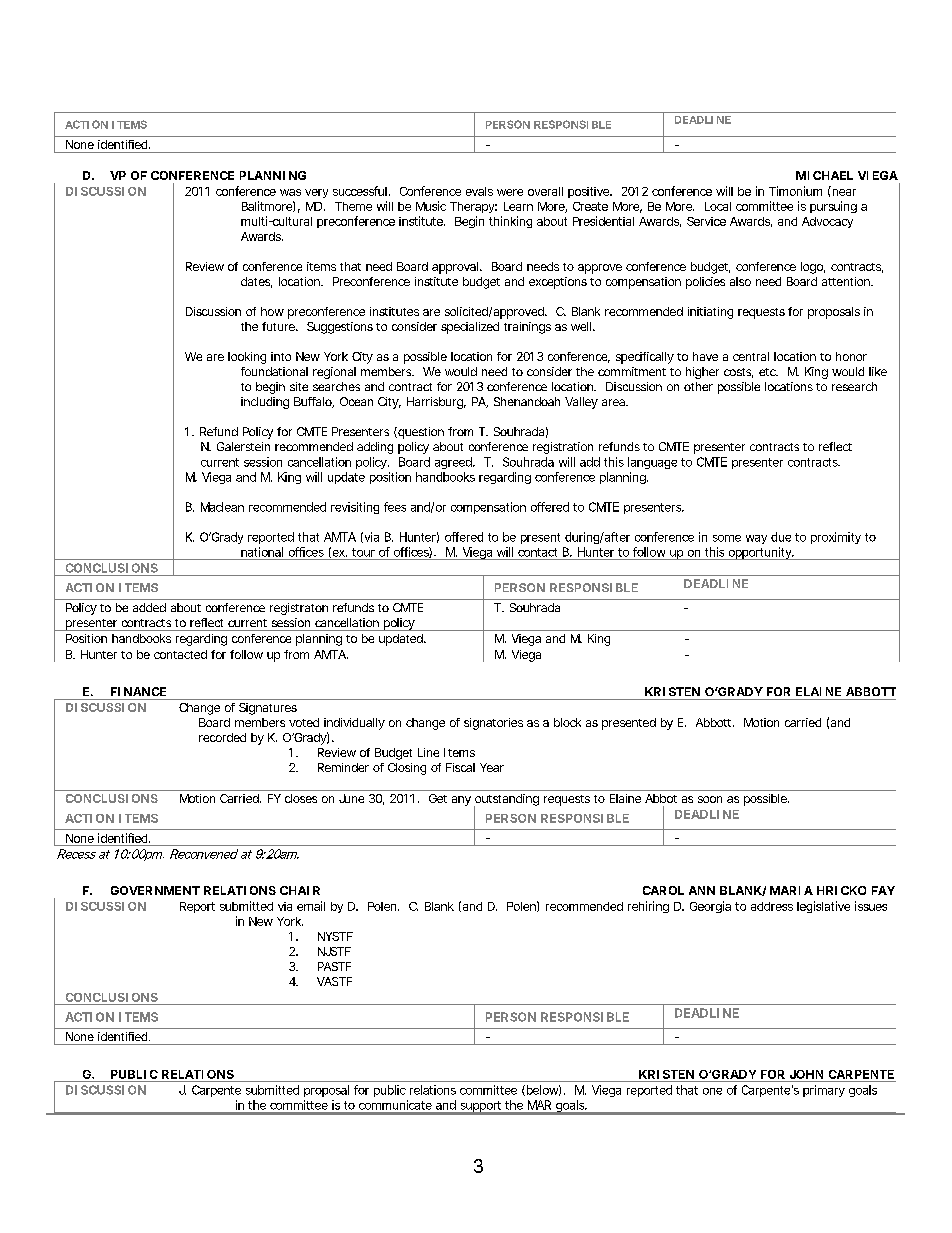 Image resolution: width=952 pixels, height=1233 pixels. Describe the element at coordinates (527, 401) in the page. I see `Shenandoah` at that location.
